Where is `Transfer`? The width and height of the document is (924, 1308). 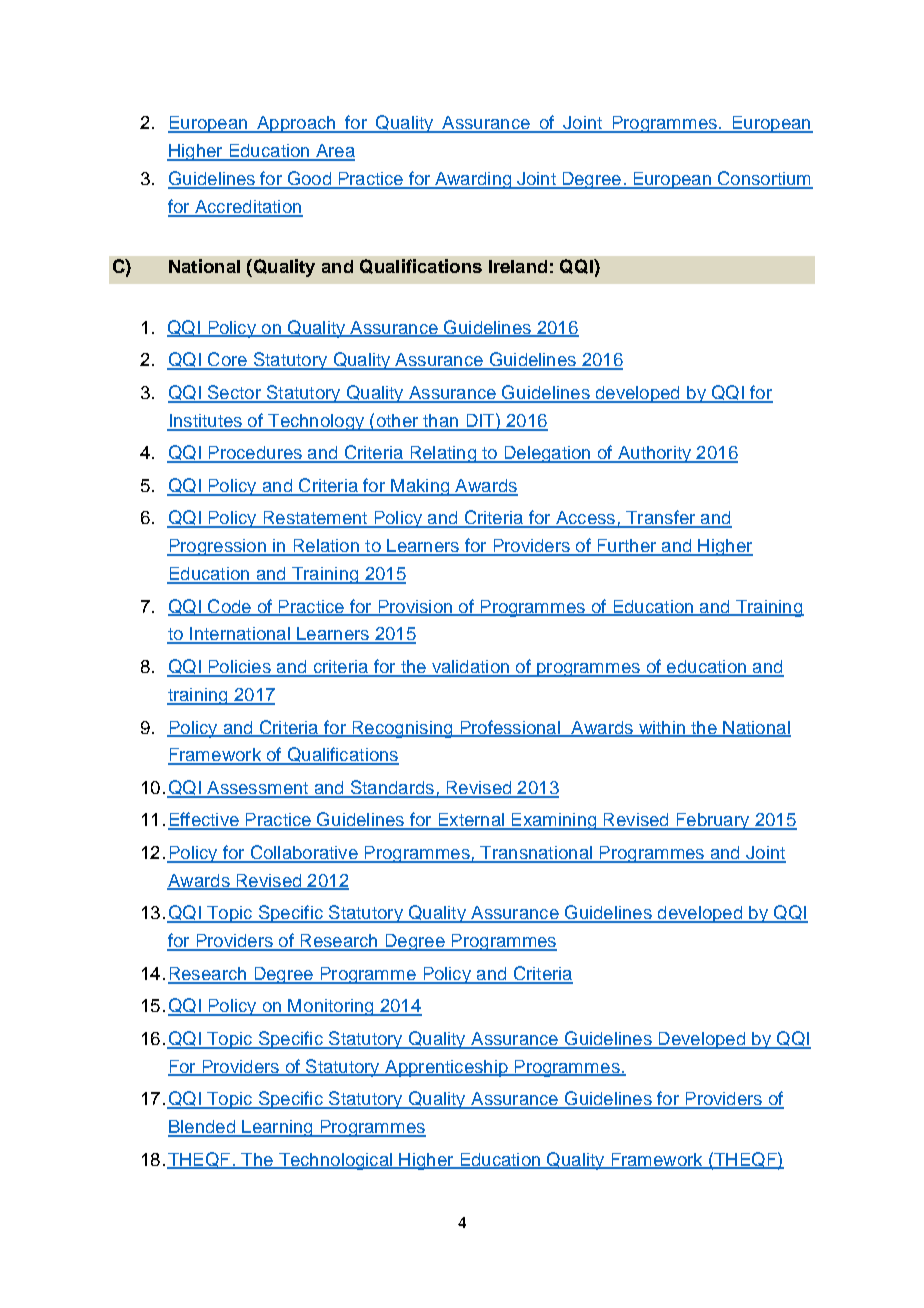
Transfer is located at coordinates (661, 518).
